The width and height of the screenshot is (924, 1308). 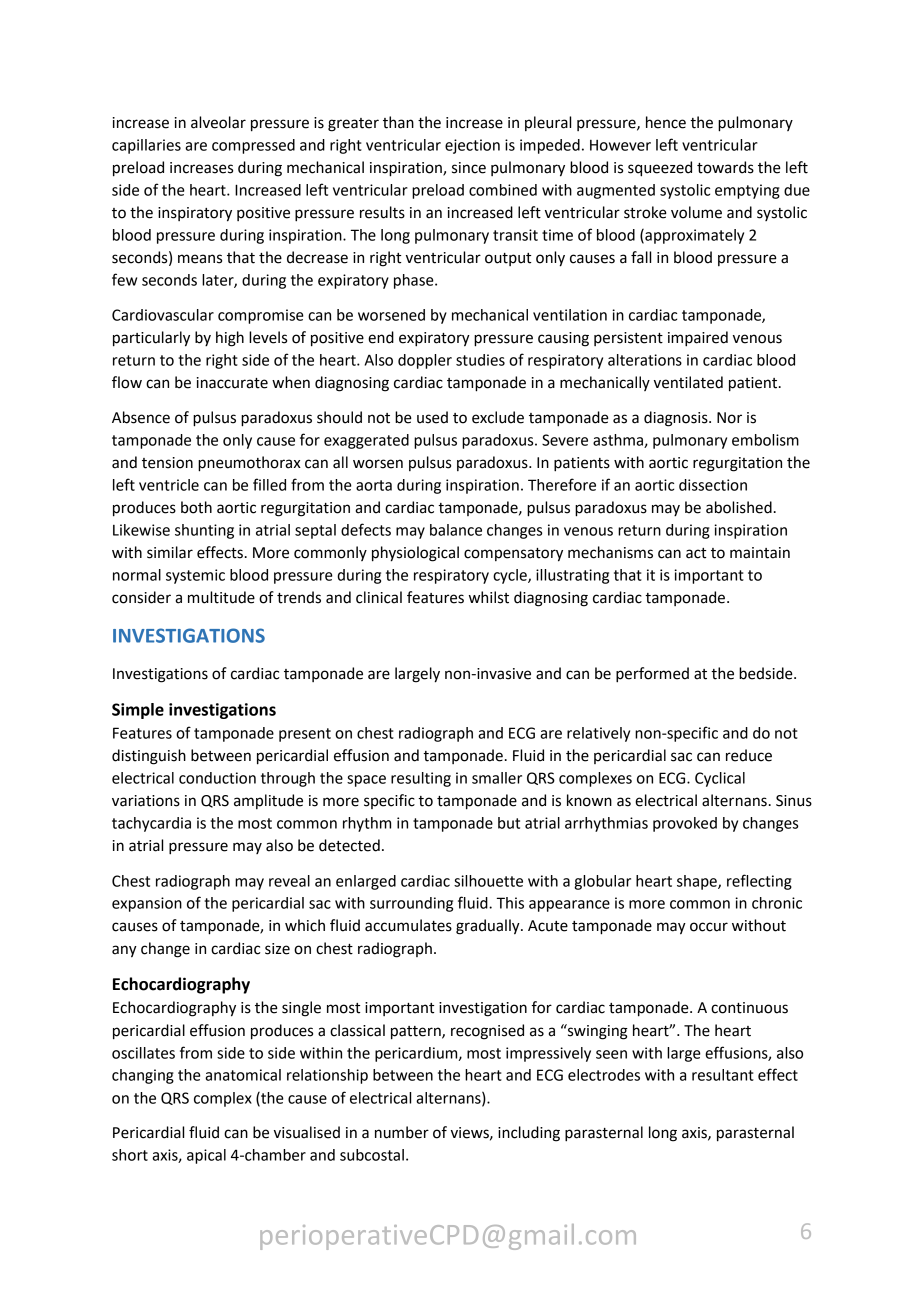 I want to click on whilst, so click(x=489, y=597).
